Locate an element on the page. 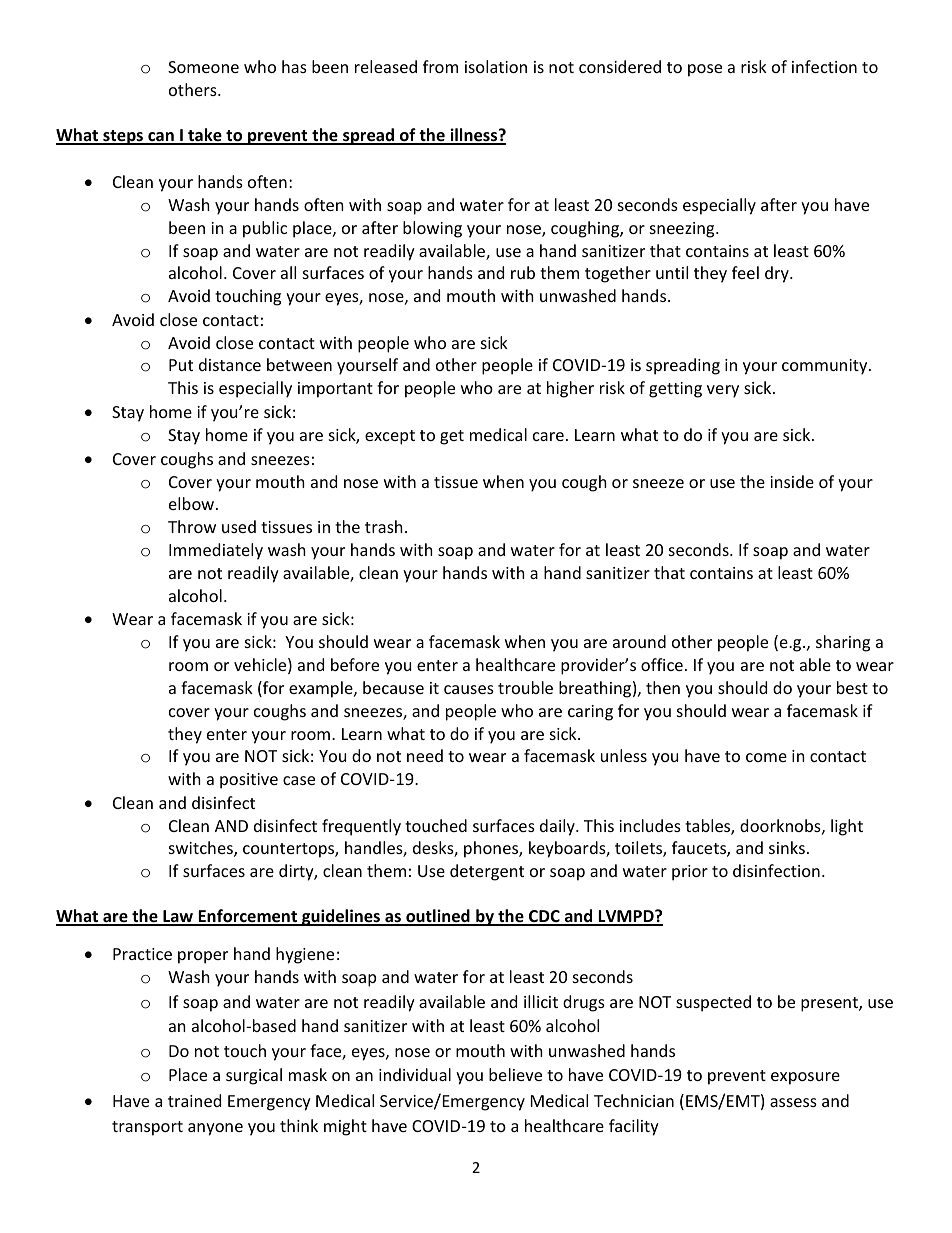  sharing is located at coordinates (843, 643).
